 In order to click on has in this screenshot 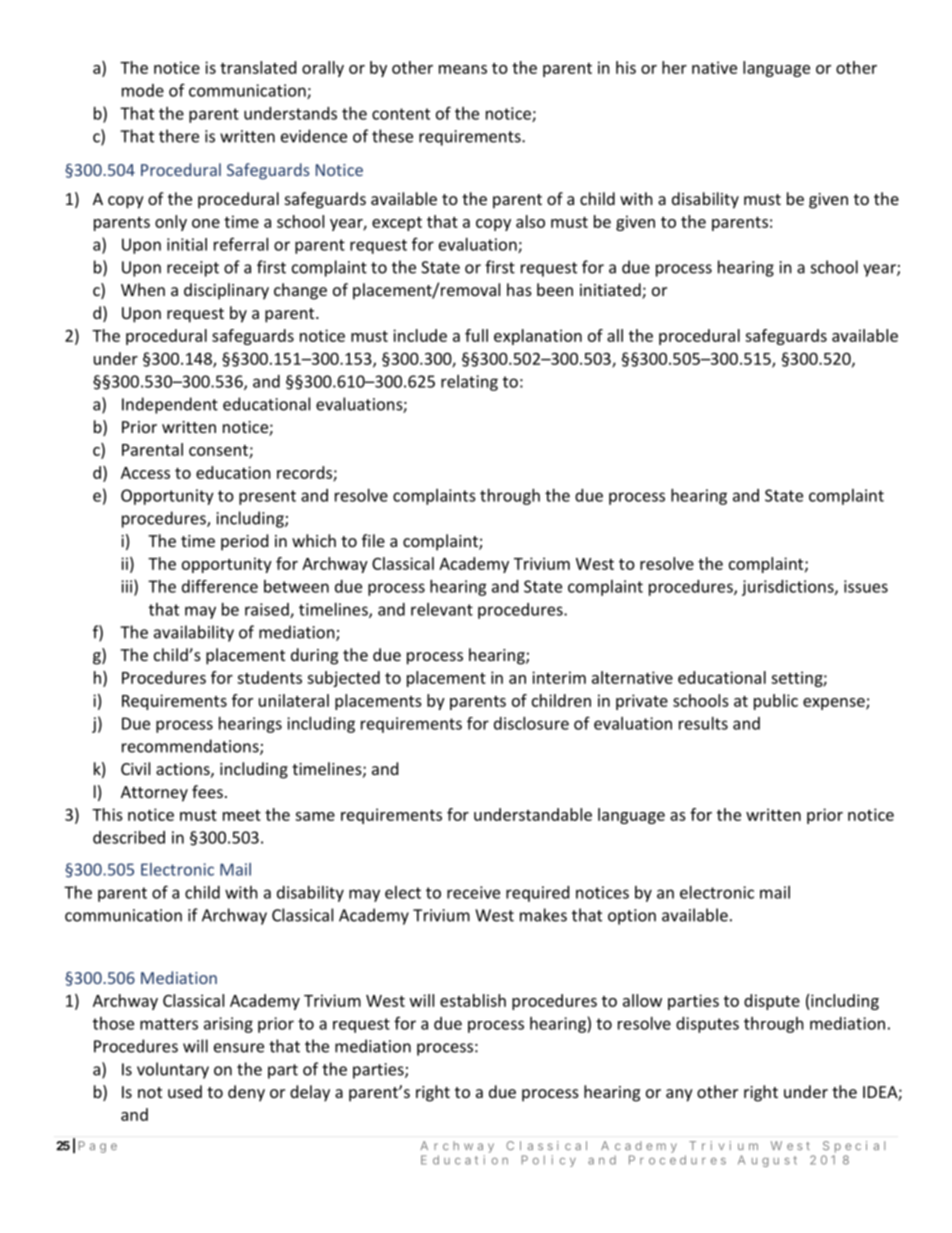, I will do `click(519, 289)`.
